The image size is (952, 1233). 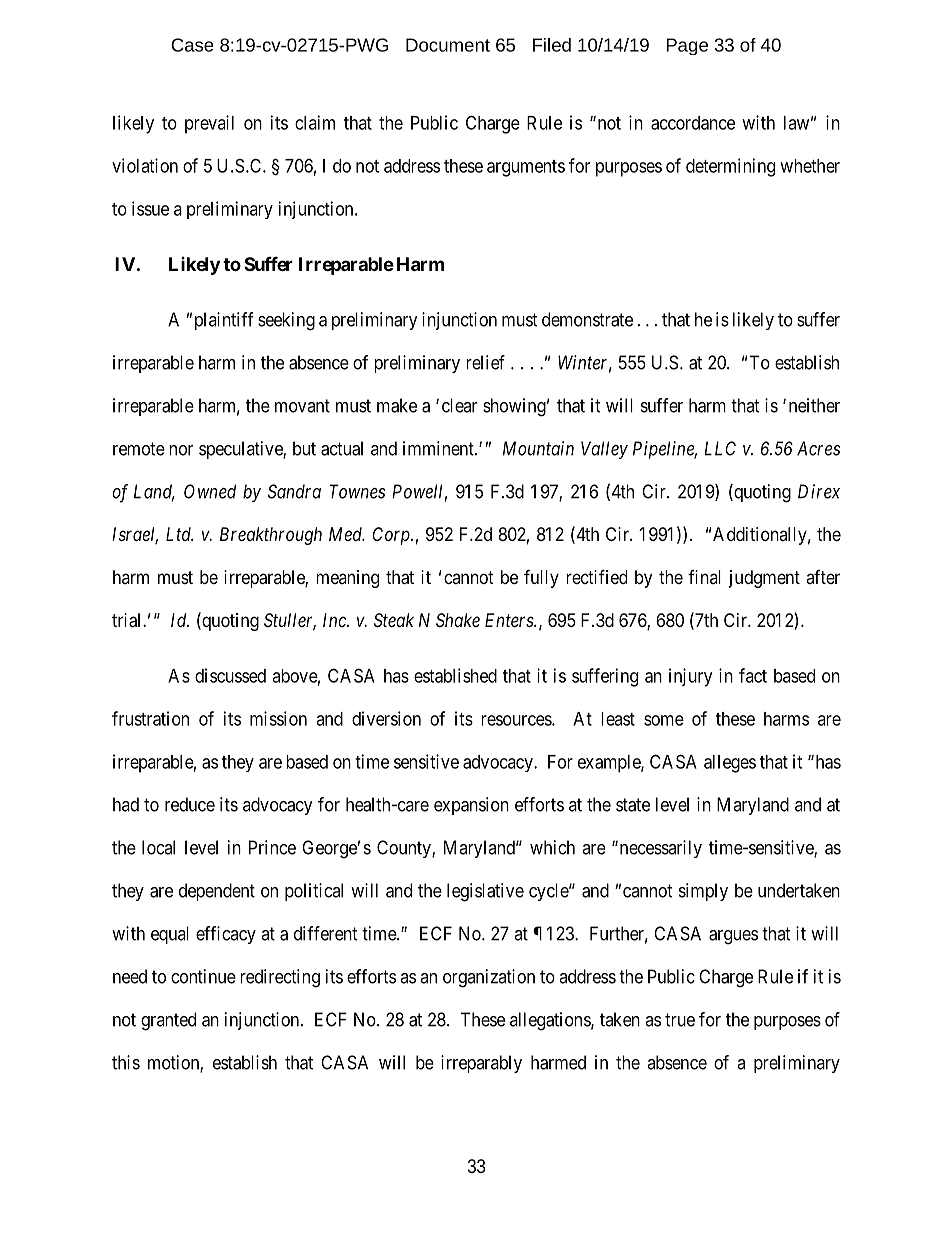 What do you see at coordinates (687, 46) in the image?
I see `Page` at bounding box center [687, 46].
